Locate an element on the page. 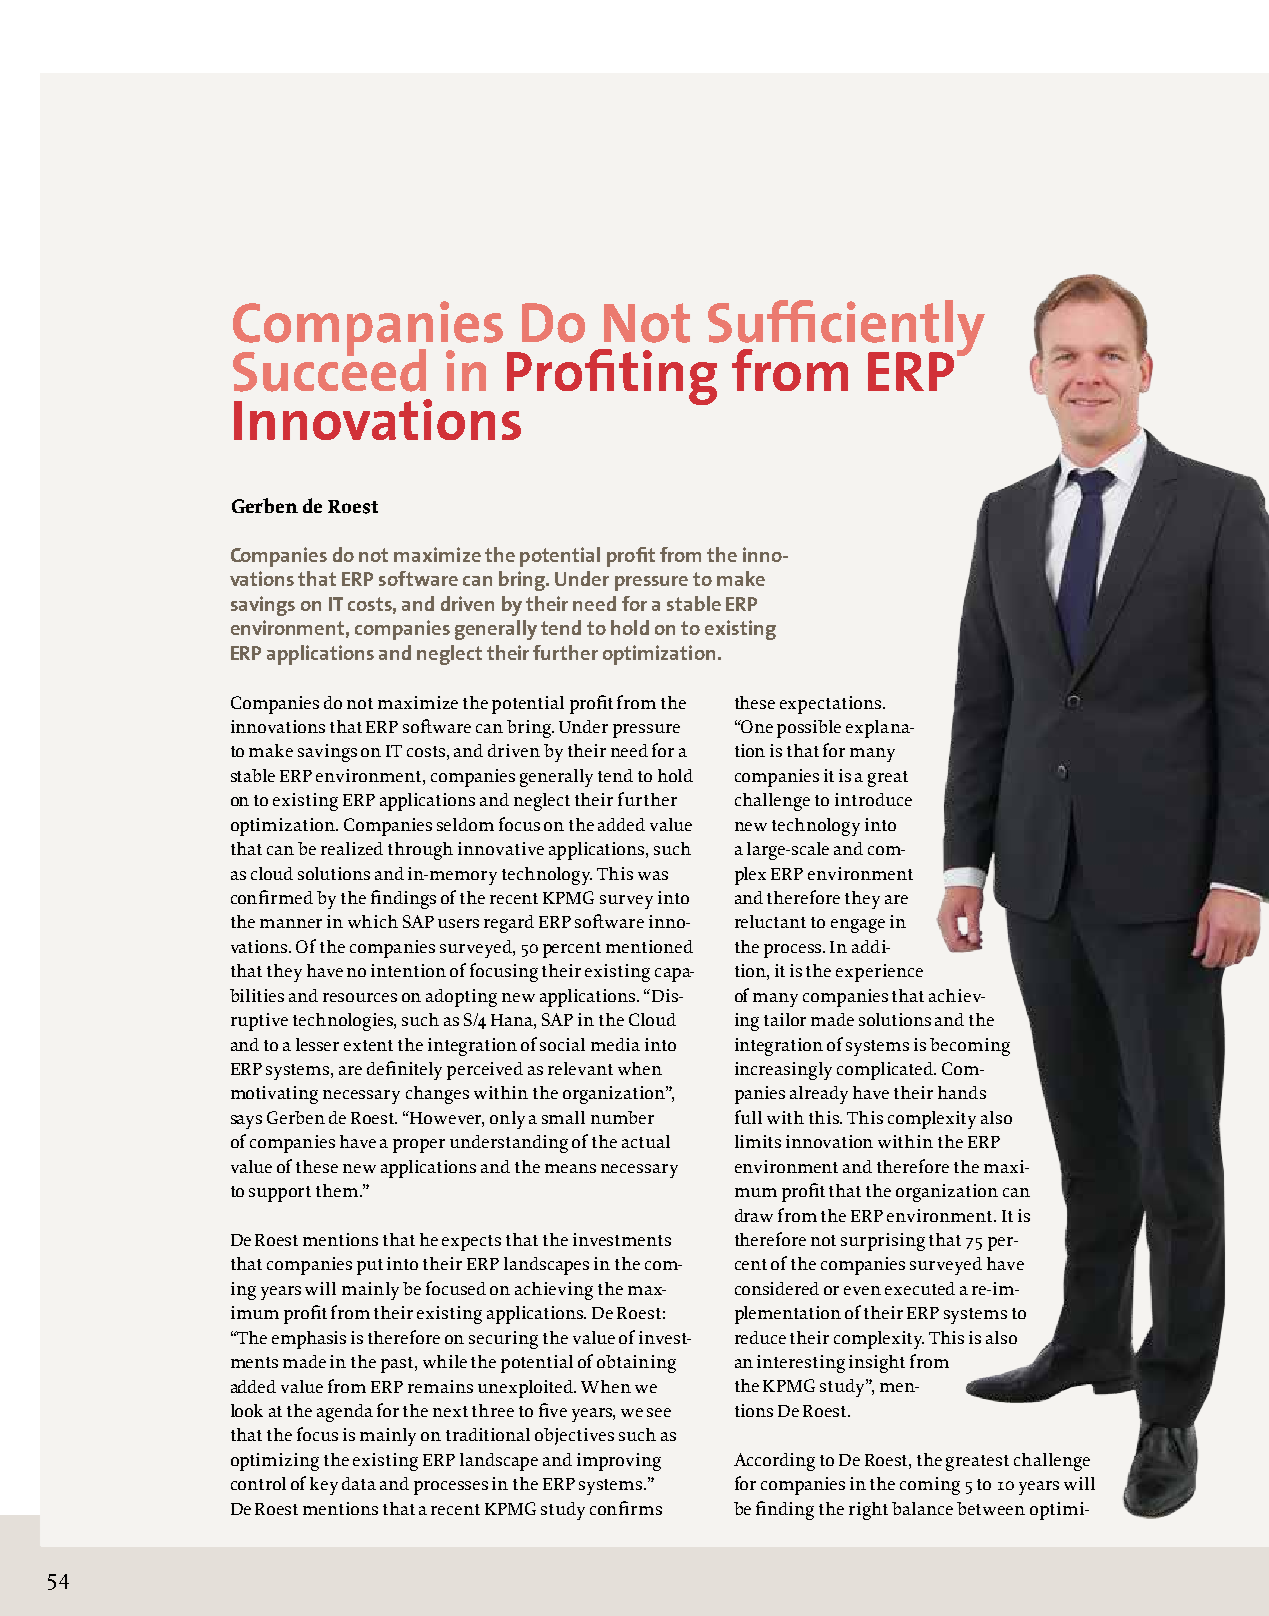  was is located at coordinates (653, 875).
